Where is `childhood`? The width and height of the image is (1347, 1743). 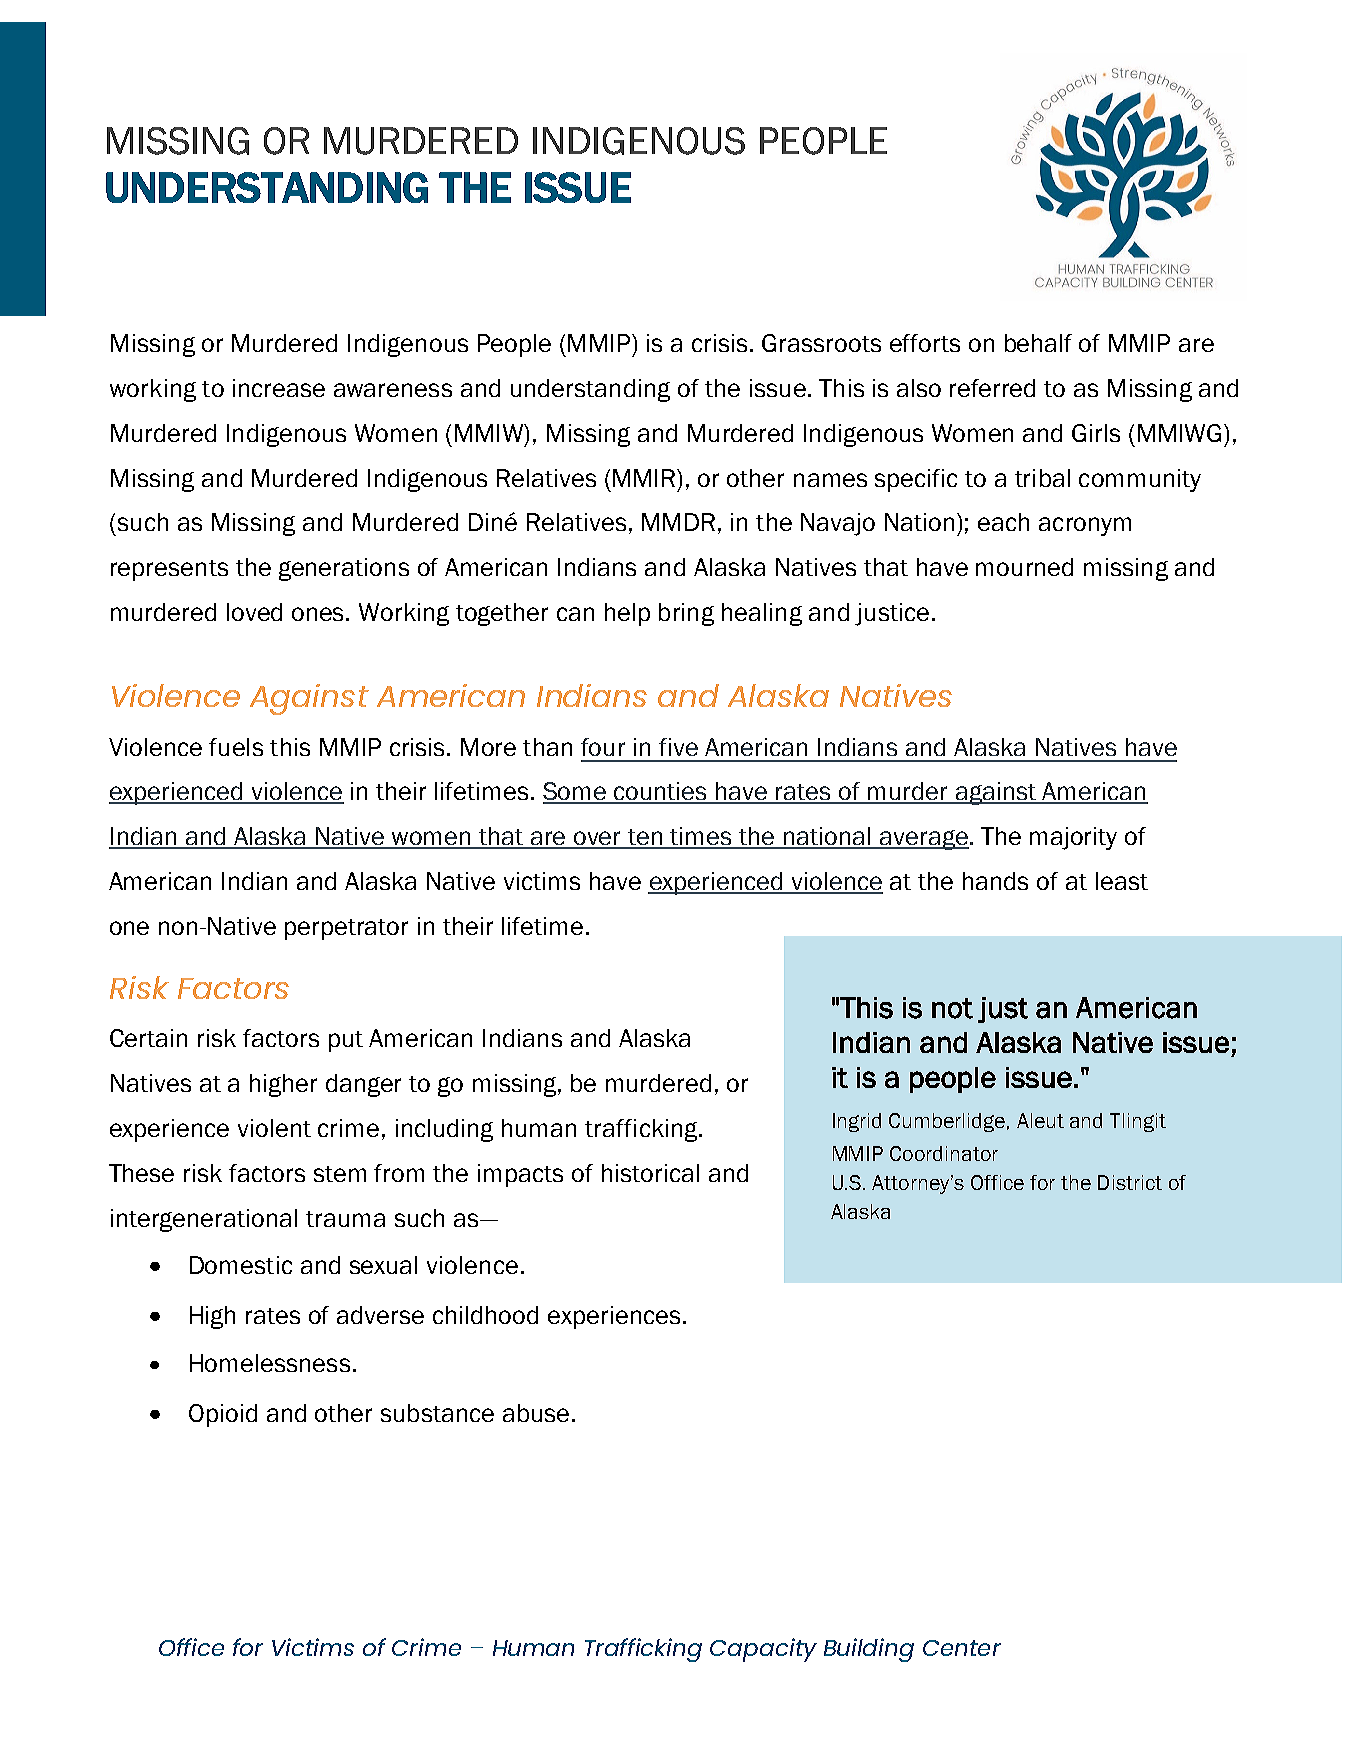
childhood is located at coordinates (485, 1315).
